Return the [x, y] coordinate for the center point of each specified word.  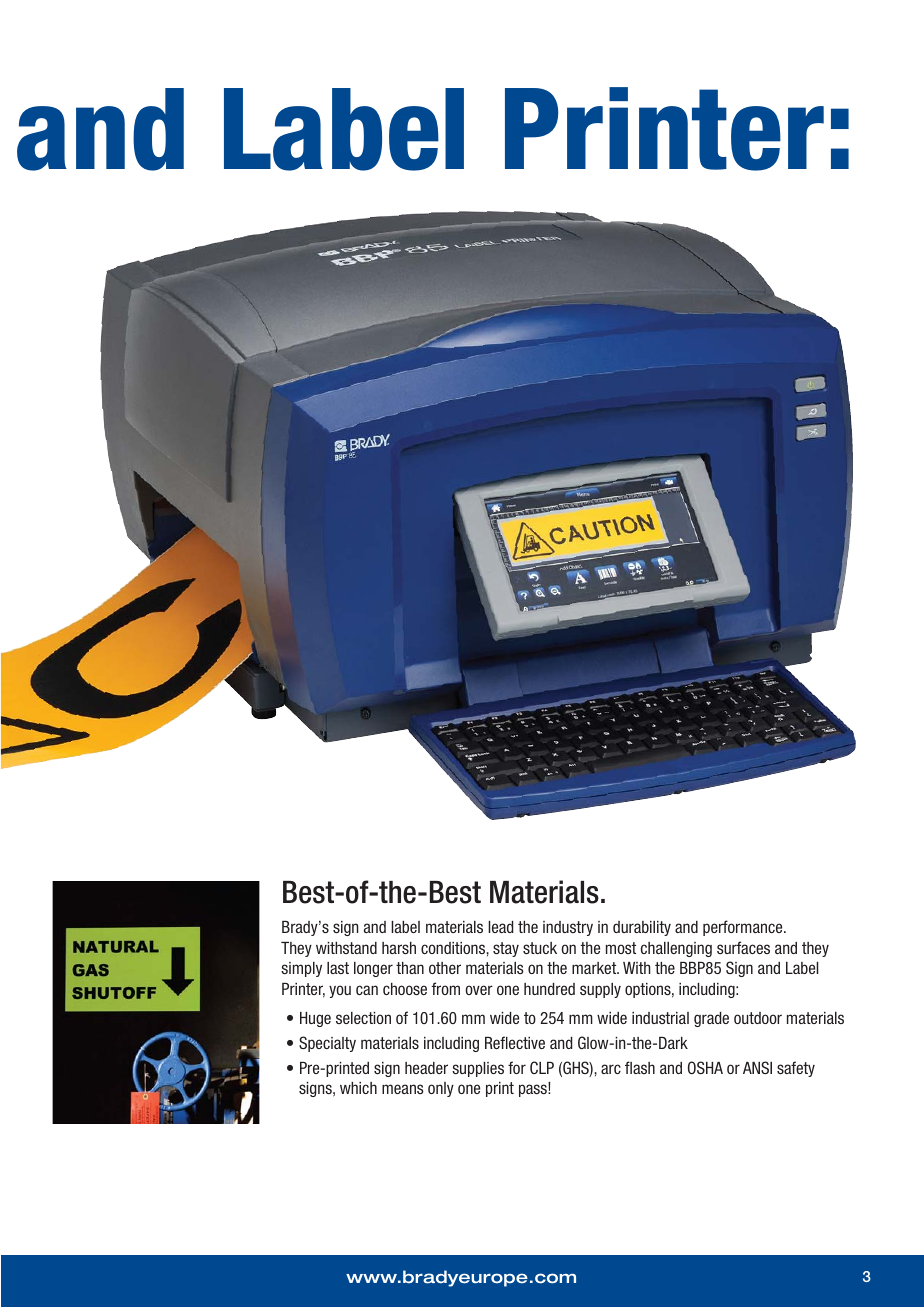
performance [744, 928]
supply [600, 990]
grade [711, 1019]
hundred [549, 989]
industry [568, 928]
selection [363, 1018]
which [358, 1088]
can [367, 990]
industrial [660, 1018]
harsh [399, 948]
